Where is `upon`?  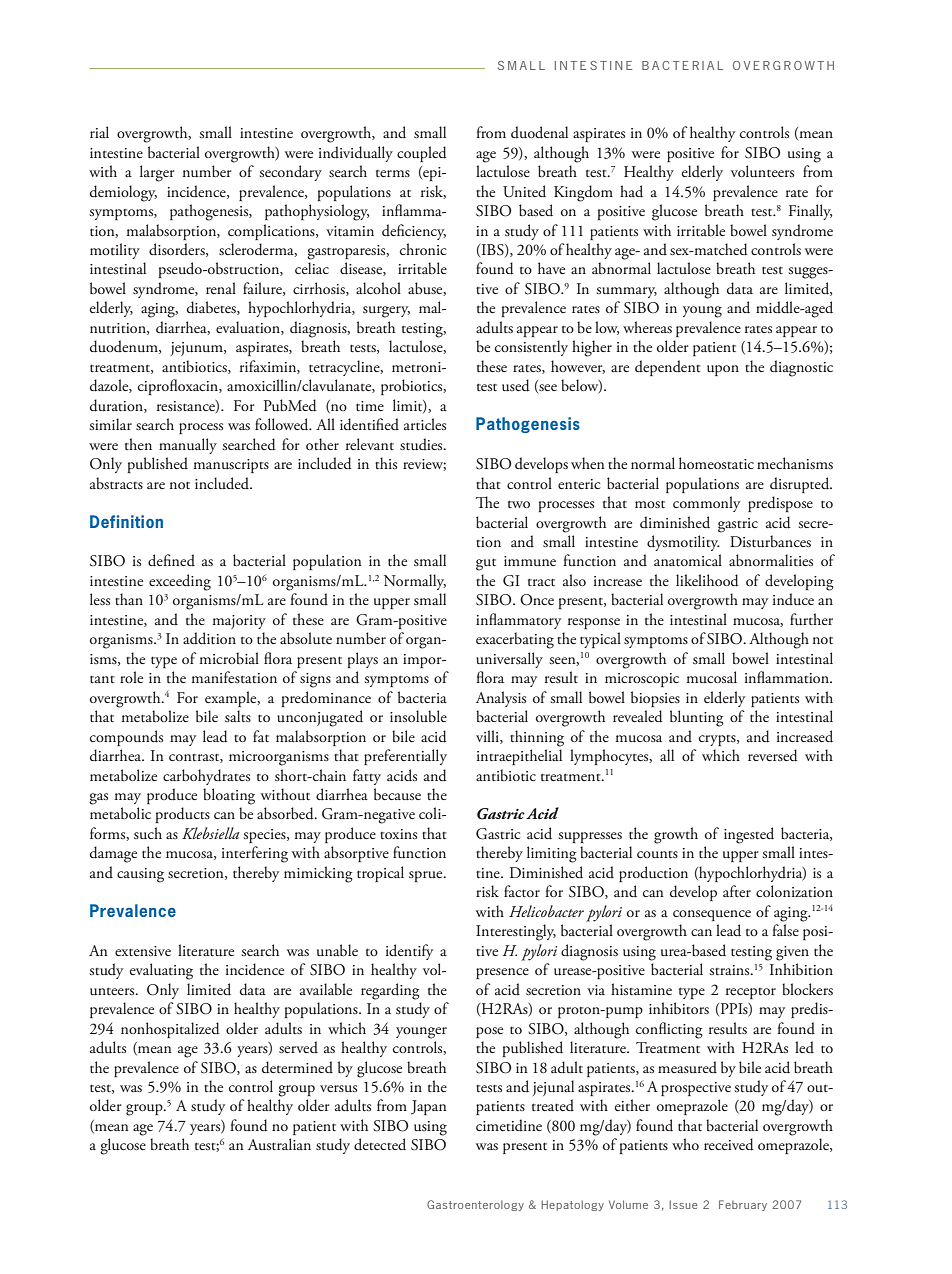 upon is located at coordinates (723, 370).
